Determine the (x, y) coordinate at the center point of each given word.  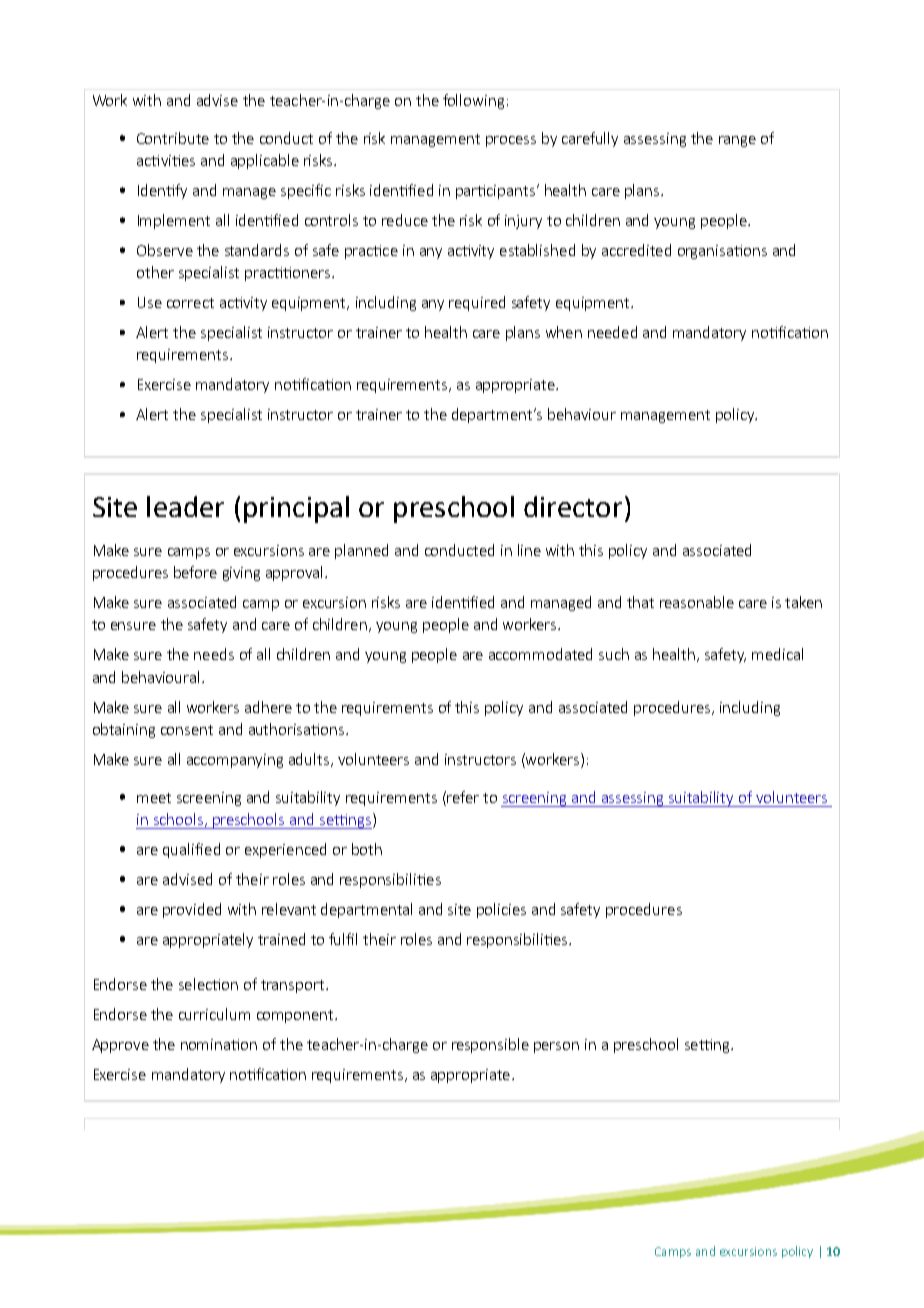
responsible (490, 1045)
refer (463, 797)
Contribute (173, 138)
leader (185, 506)
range (737, 141)
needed (612, 332)
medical (777, 654)
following (473, 101)
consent (187, 730)
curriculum (214, 1014)
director (573, 506)
